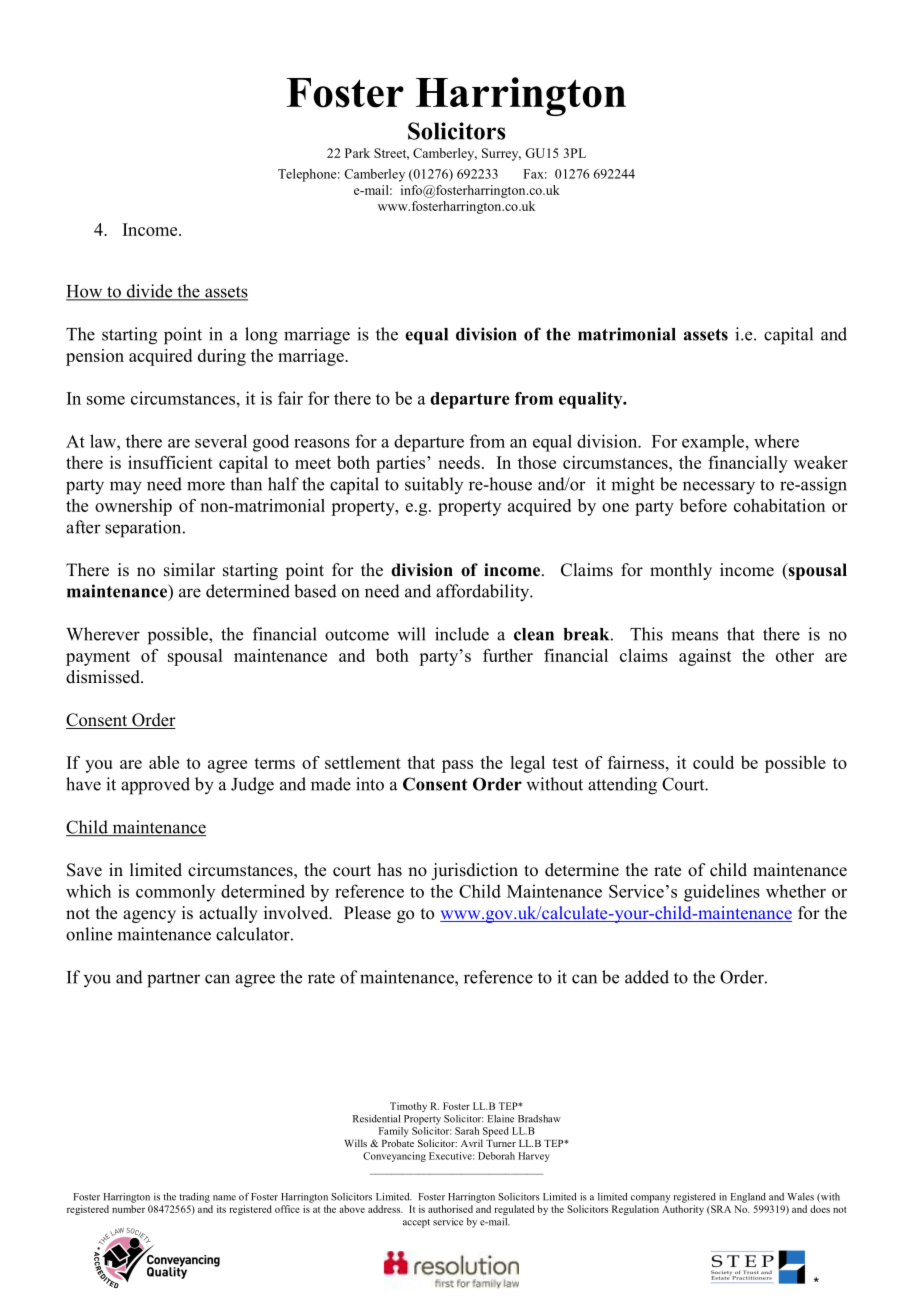 This image has height=1308, width=924. Describe the element at coordinates (175, 893) in the image. I see `commonly` at that location.
